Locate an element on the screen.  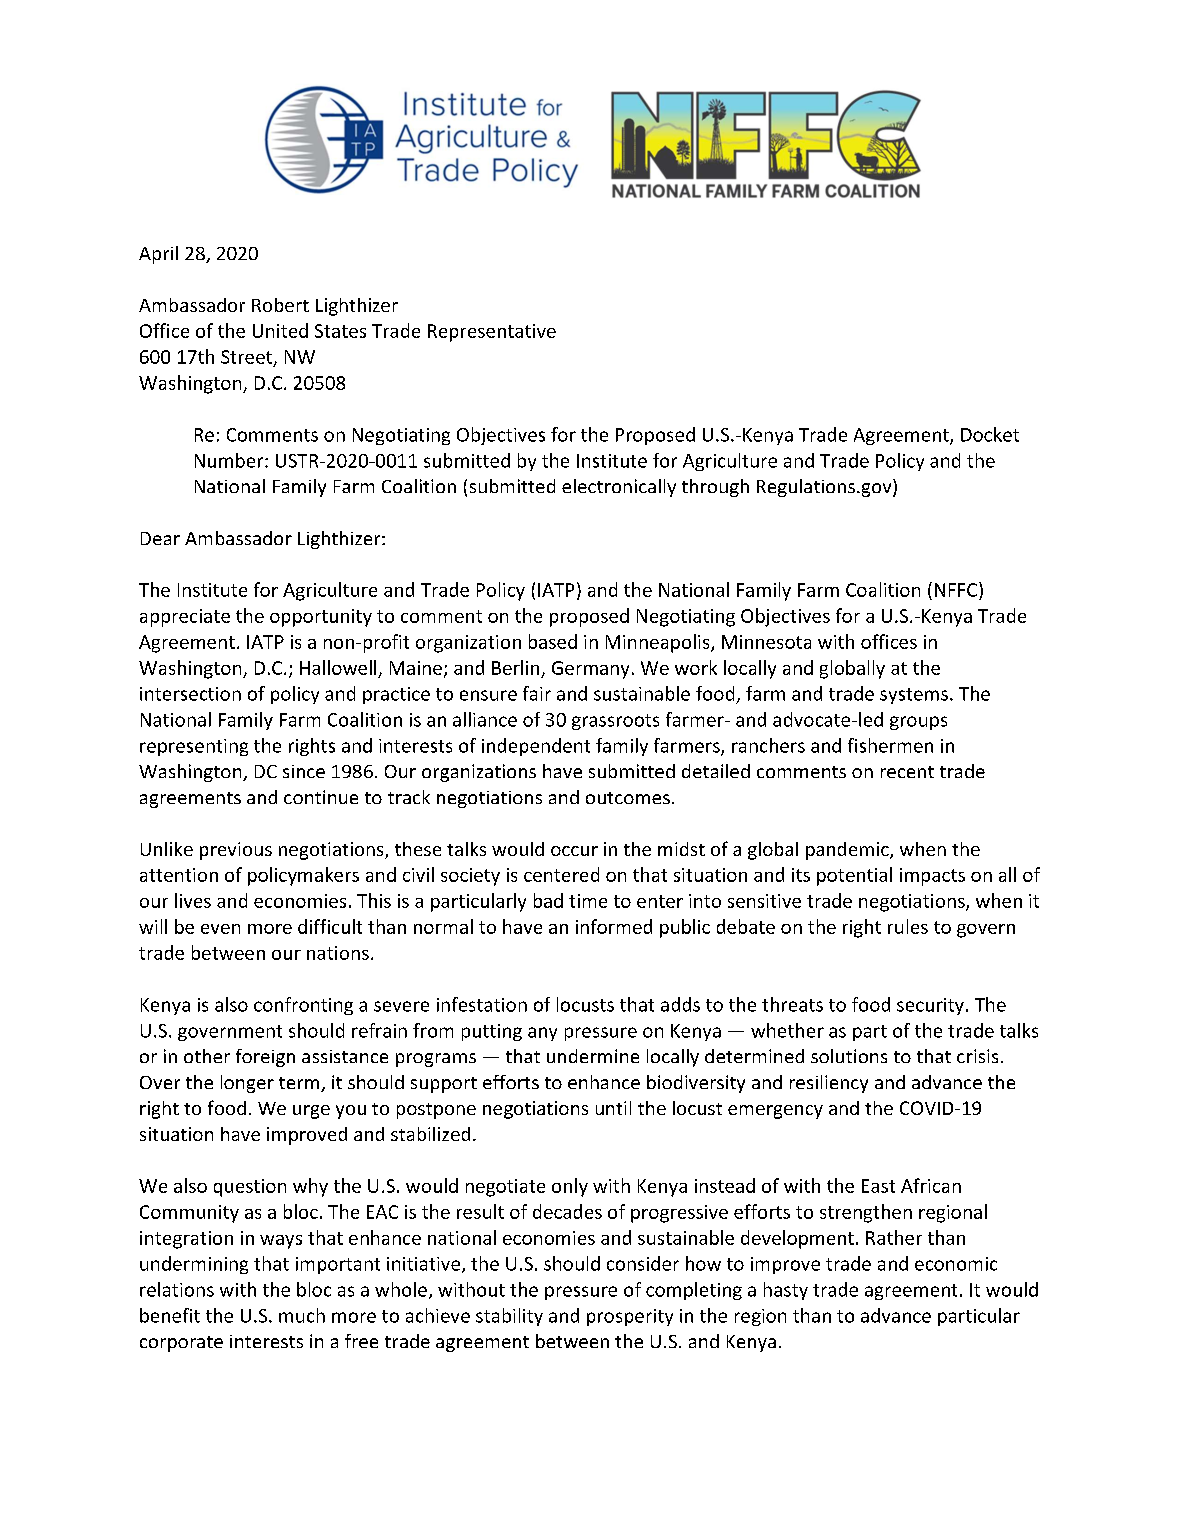
recent is located at coordinates (907, 772).
